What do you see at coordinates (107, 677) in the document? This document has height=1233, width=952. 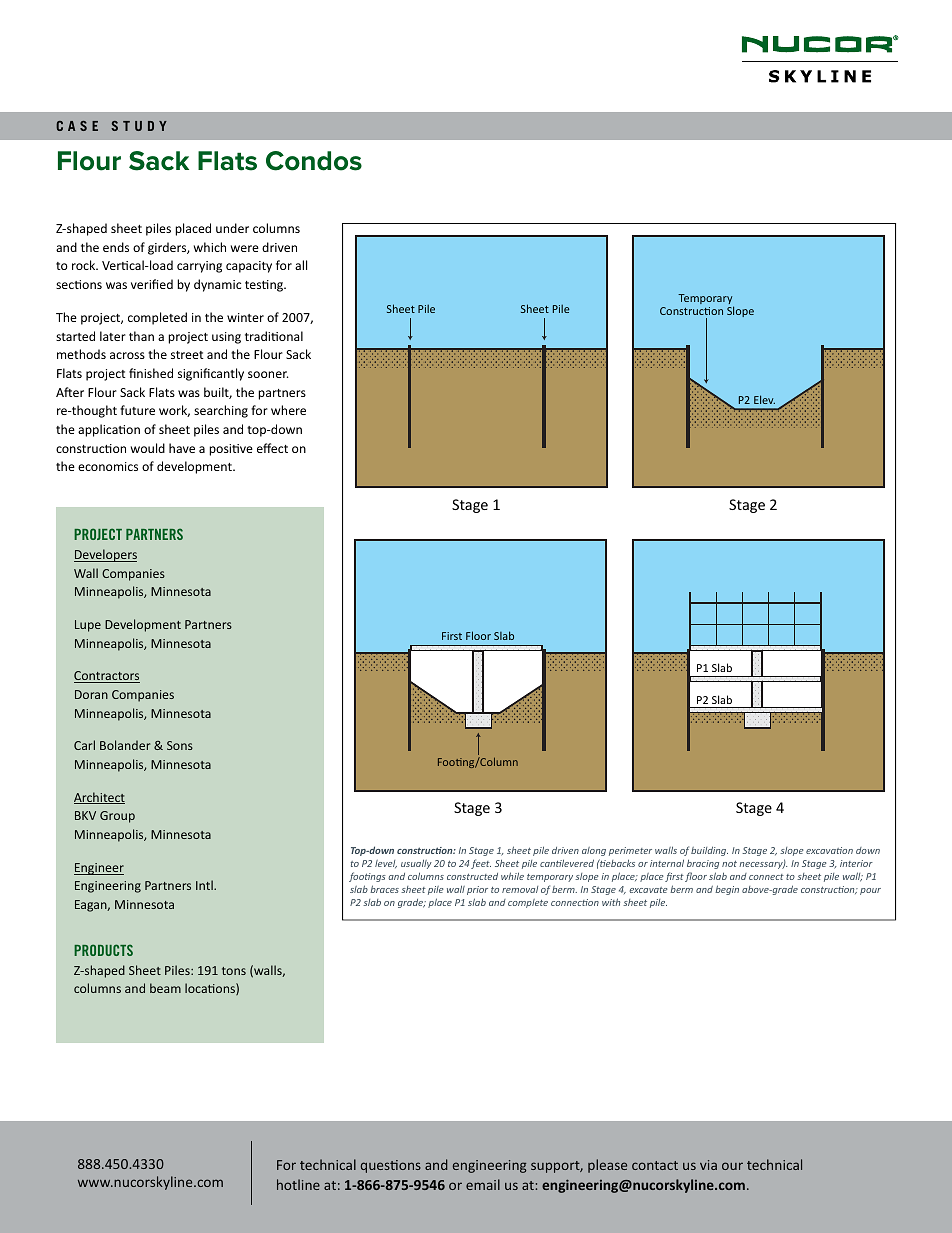 I see `Contractors` at bounding box center [107, 677].
